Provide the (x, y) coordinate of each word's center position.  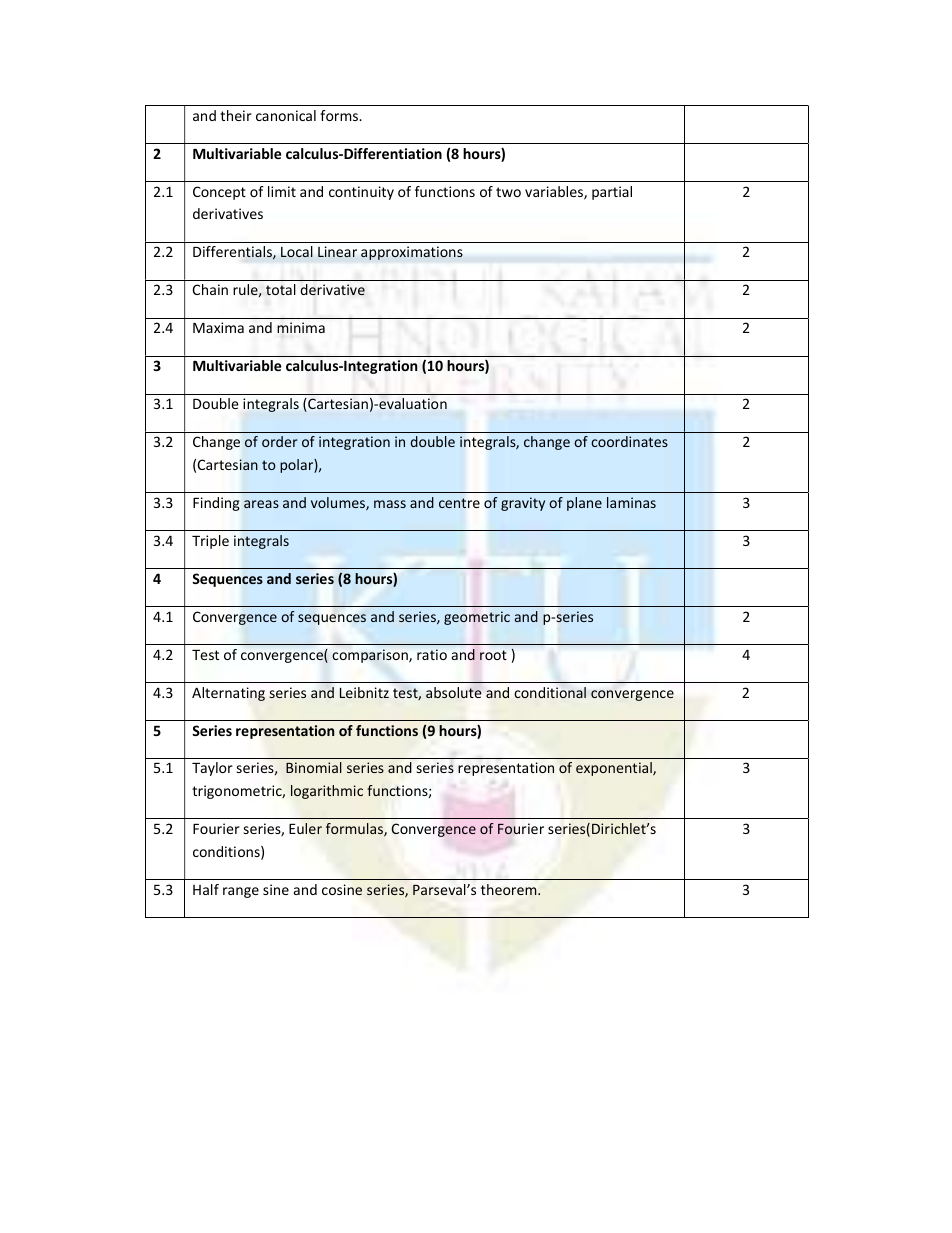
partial (612, 193)
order (280, 441)
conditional (550, 692)
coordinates (629, 441)
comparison (371, 656)
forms (340, 115)
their (236, 115)
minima (301, 327)
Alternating (228, 694)
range (241, 892)
